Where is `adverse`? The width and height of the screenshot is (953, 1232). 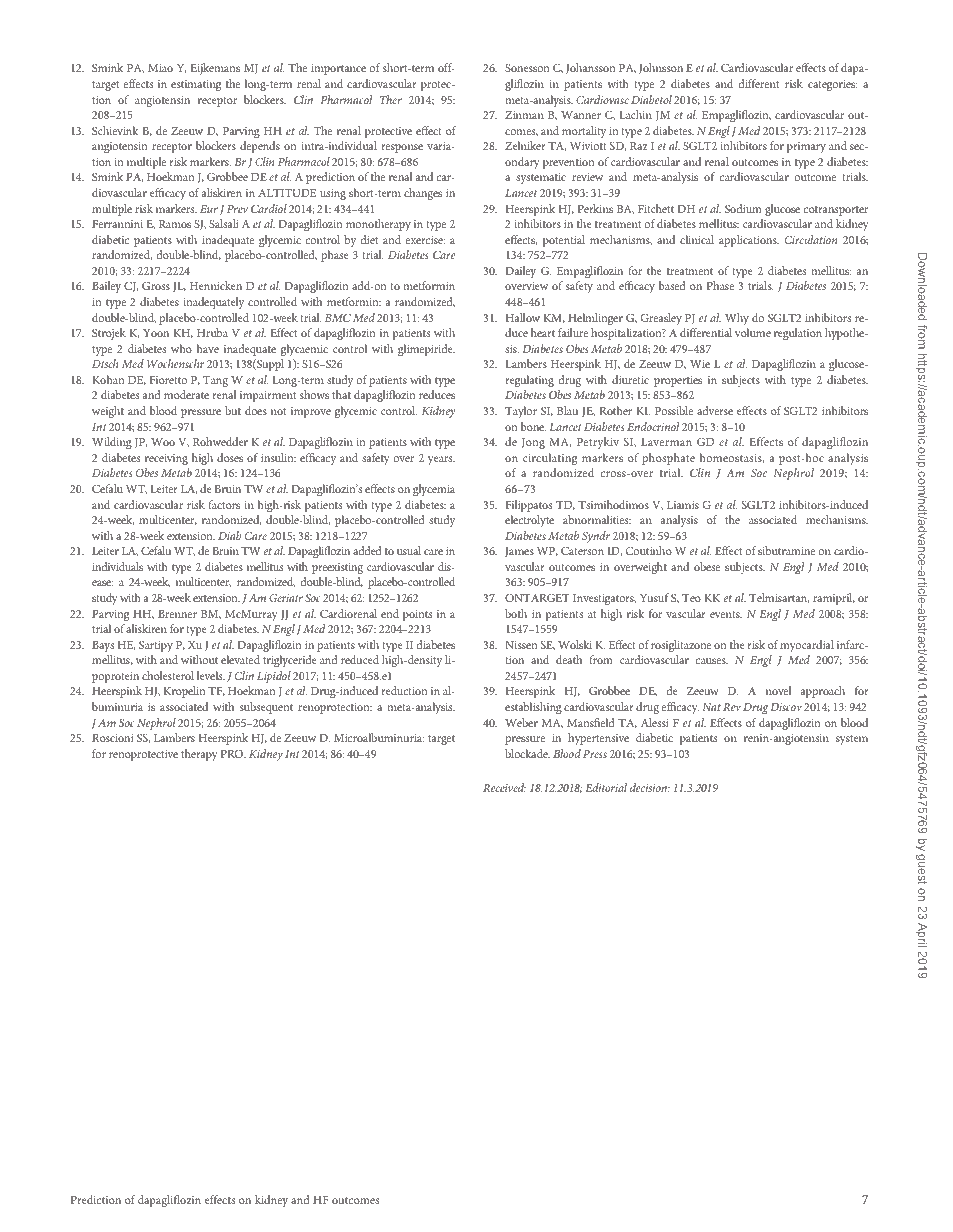 adverse is located at coordinates (715, 410).
